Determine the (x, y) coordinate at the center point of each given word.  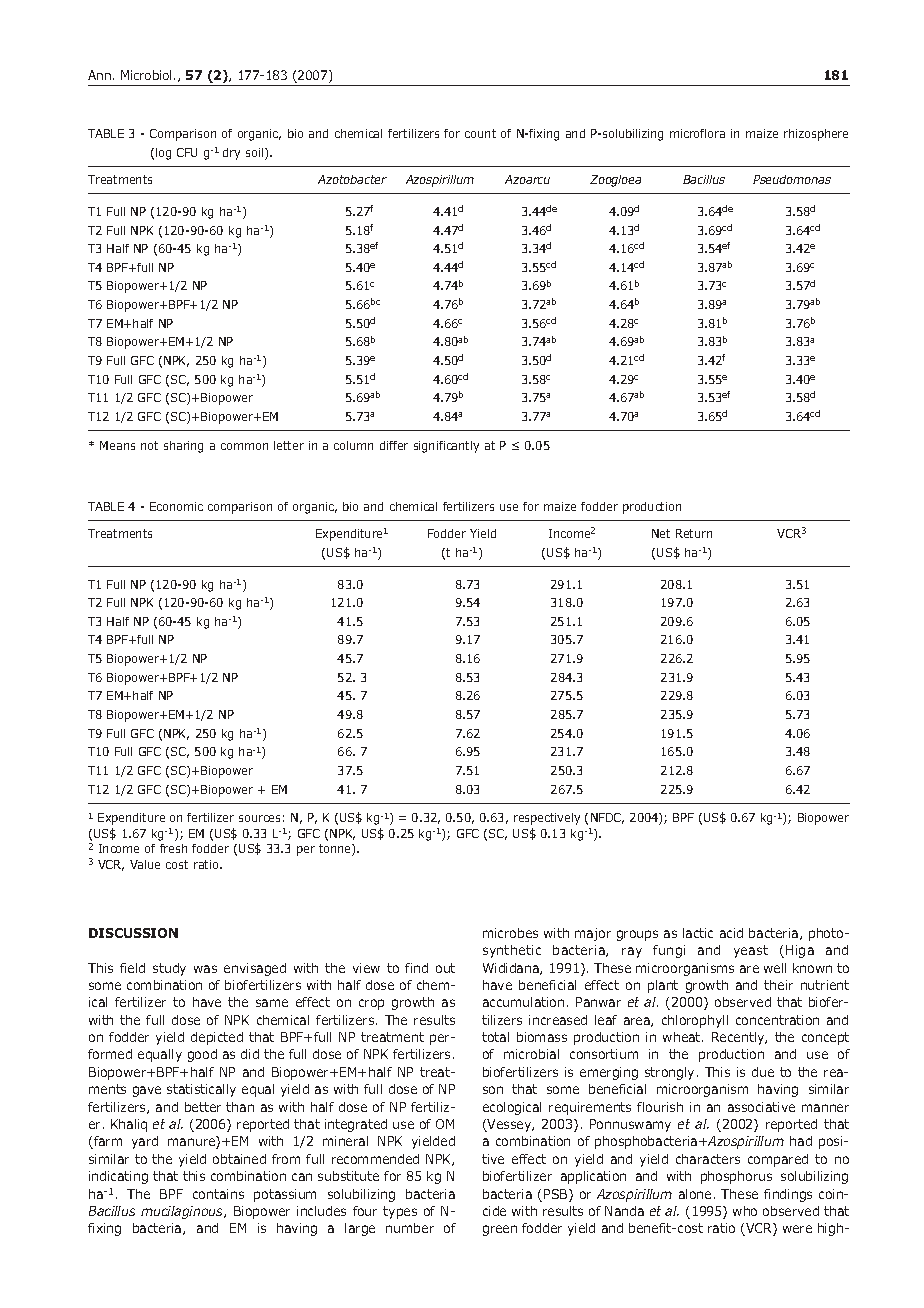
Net (661, 533)
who (745, 1211)
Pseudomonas (792, 179)
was (205, 969)
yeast (751, 951)
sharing (183, 447)
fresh (173, 848)
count (480, 133)
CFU (187, 152)
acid (731, 933)
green (500, 1230)
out (445, 968)
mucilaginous (183, 1212)
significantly (446, 447)
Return (694, 533)
